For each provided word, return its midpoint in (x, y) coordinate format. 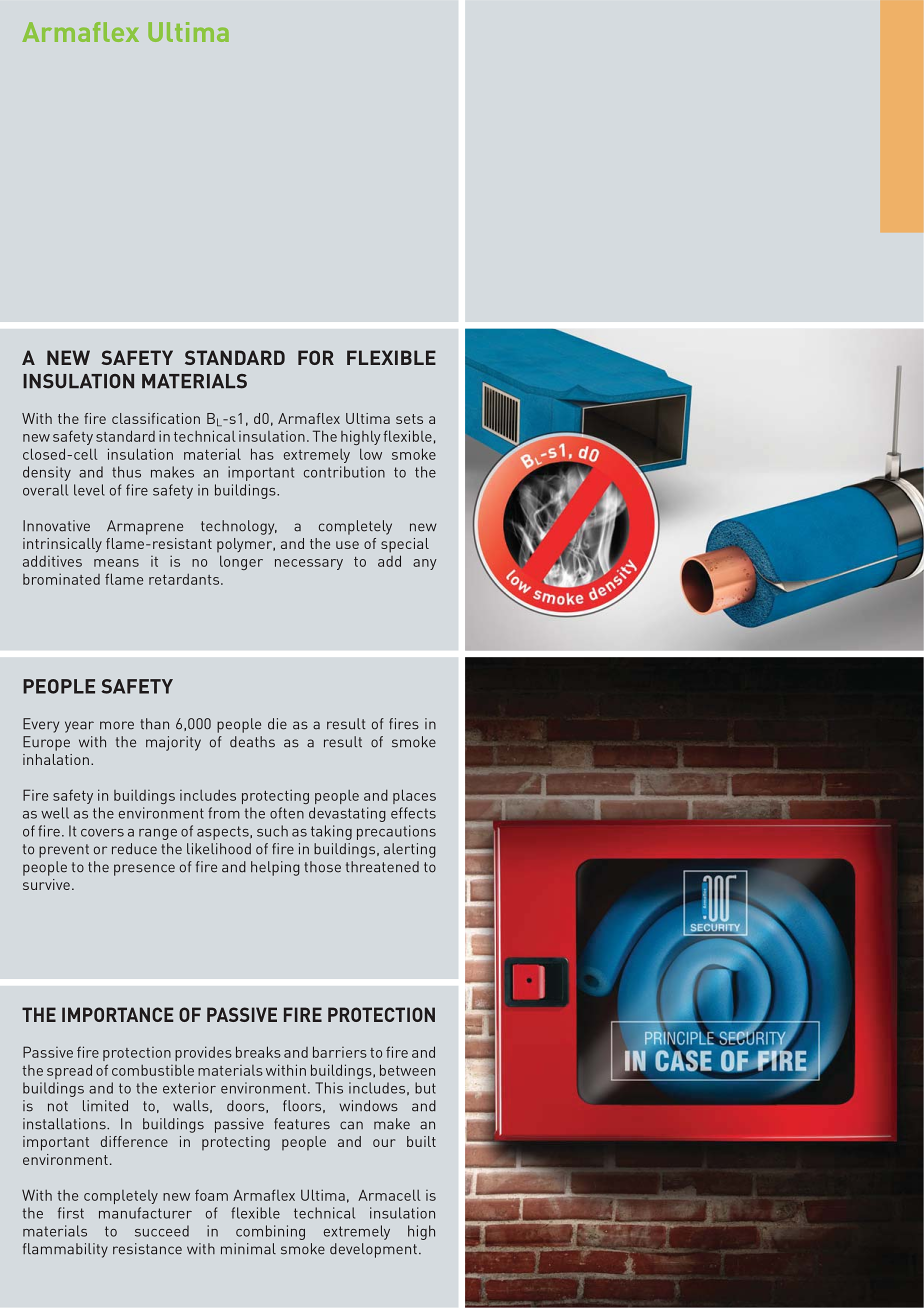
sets (409, 419)
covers (102, 833)
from (224, 813)
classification (156, 418)
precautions (396, 832)
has (262, 454)
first (71, 1213)
